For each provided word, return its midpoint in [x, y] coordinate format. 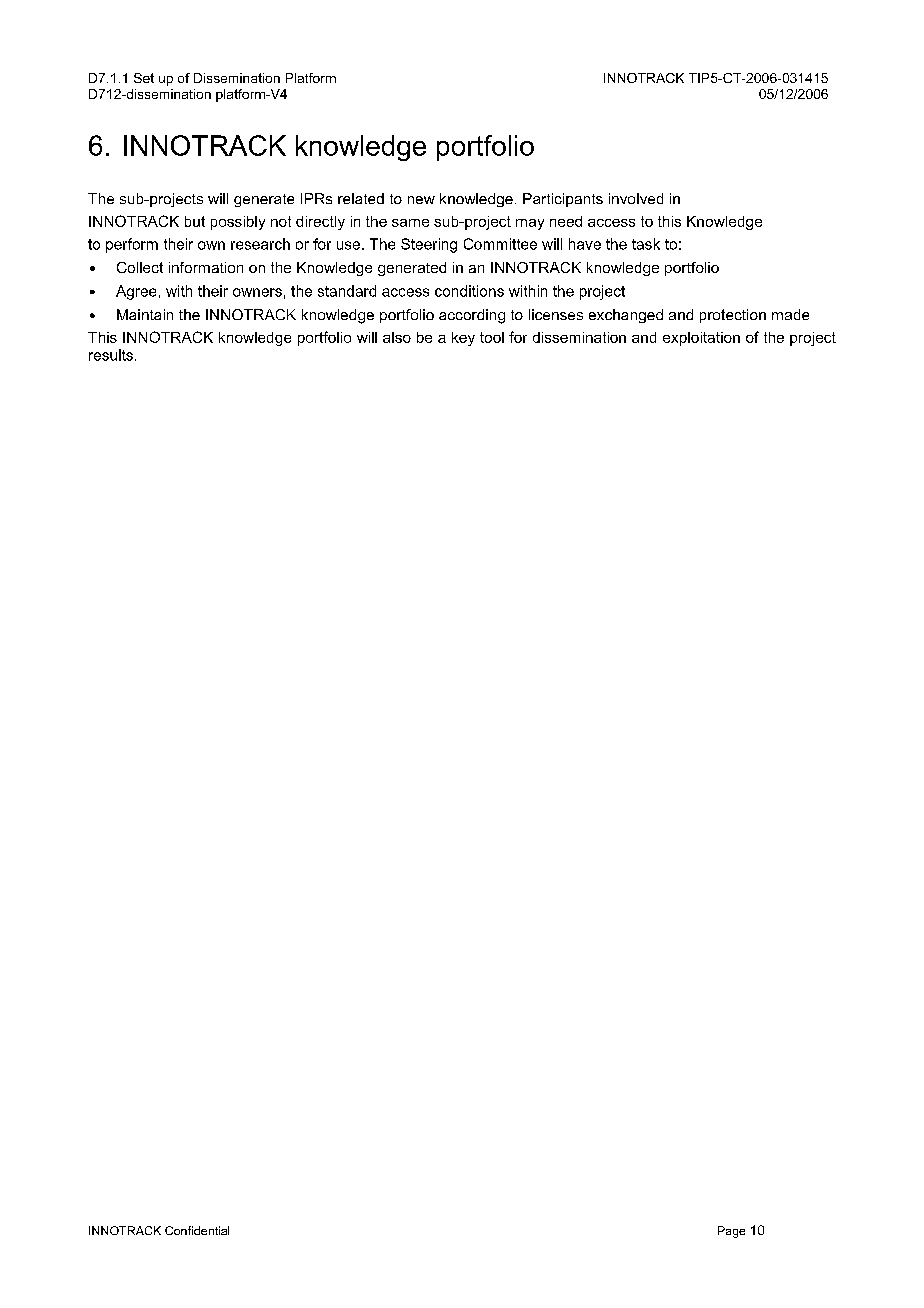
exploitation [701, 339]
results [111, 355]
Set [144, 78]
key [463, 339]
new [421, 200]
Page [731, 1232]
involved [636, 198]
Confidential [197, 1230]
